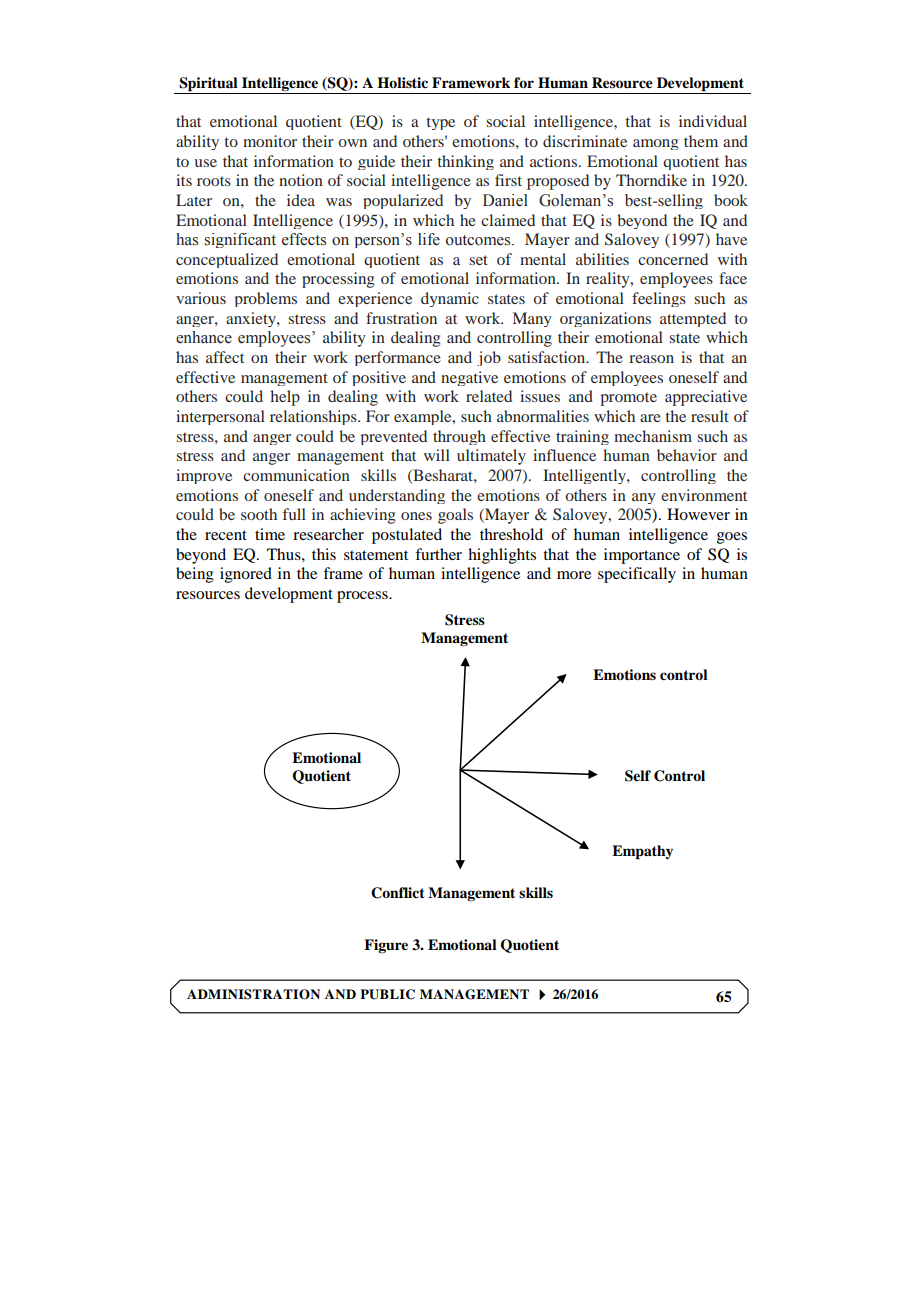 This document has width=924, height=1308. Describe the element at coordinates (253, 994) in the document. I see `ADMINISTRATION` at that location.
